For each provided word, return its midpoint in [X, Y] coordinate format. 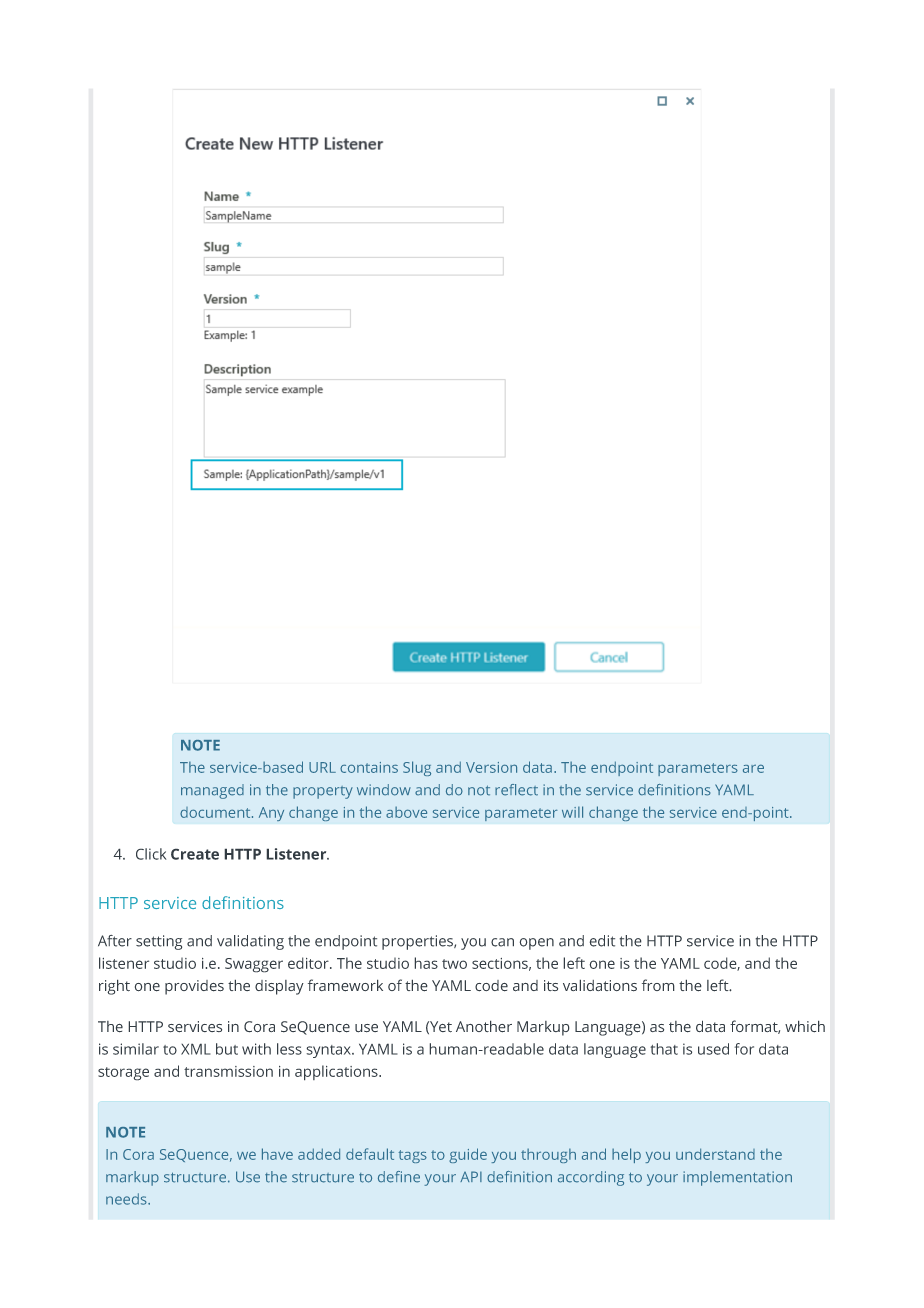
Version [491, 767]
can [502, 942]
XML [196, 1049]
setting [159, 942]
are [753, 768]
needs [127, 1199]
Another [484, 1026]
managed [212, 791]
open [536, 944]
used [713, 1049]
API [471, 1176]
